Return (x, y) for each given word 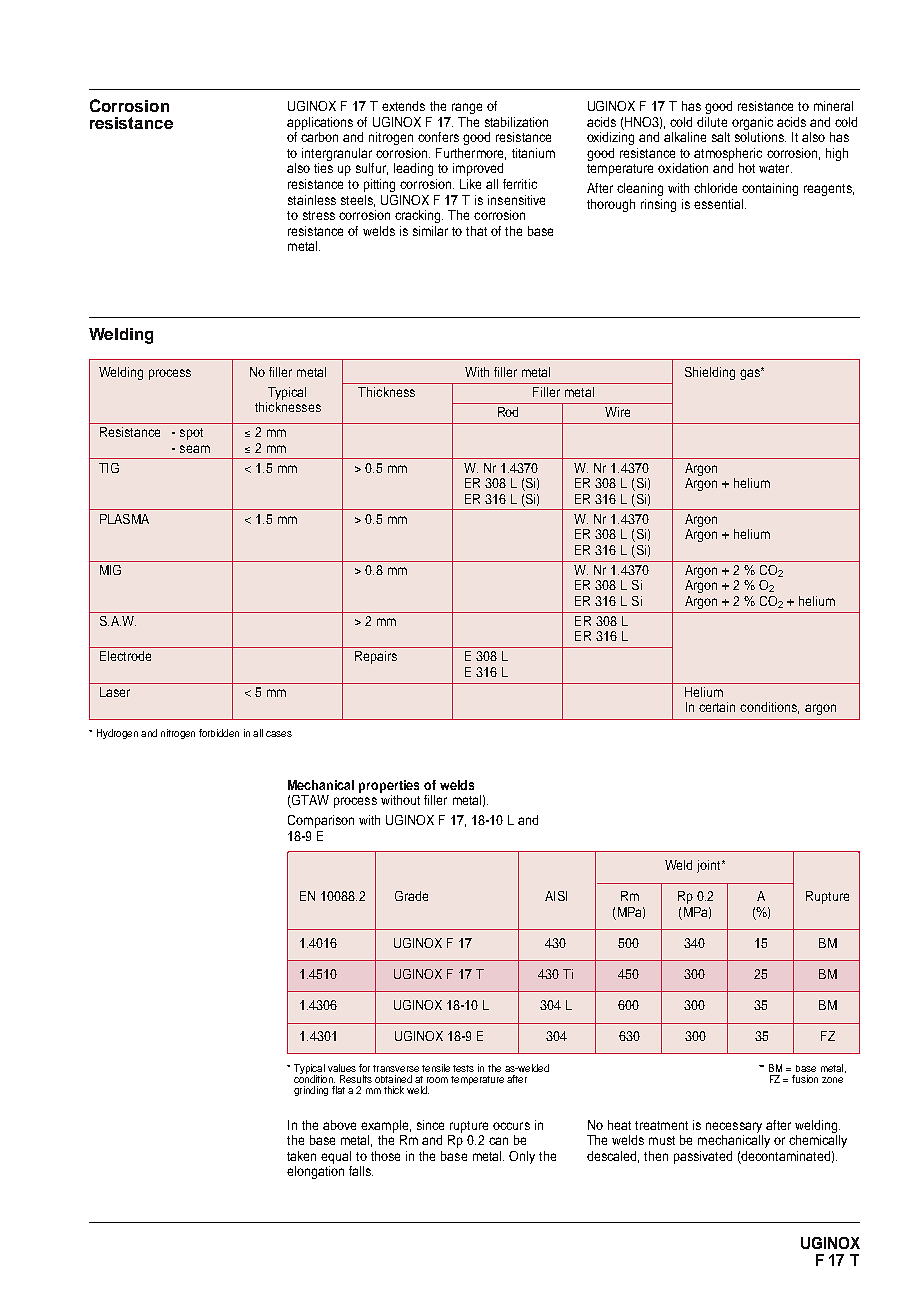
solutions (760, 137)
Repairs (376, 657)
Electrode (125, 656)
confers (438, 137)
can (498, 1141)
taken (301, 1156)
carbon (319, 137)
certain (717, 707)
